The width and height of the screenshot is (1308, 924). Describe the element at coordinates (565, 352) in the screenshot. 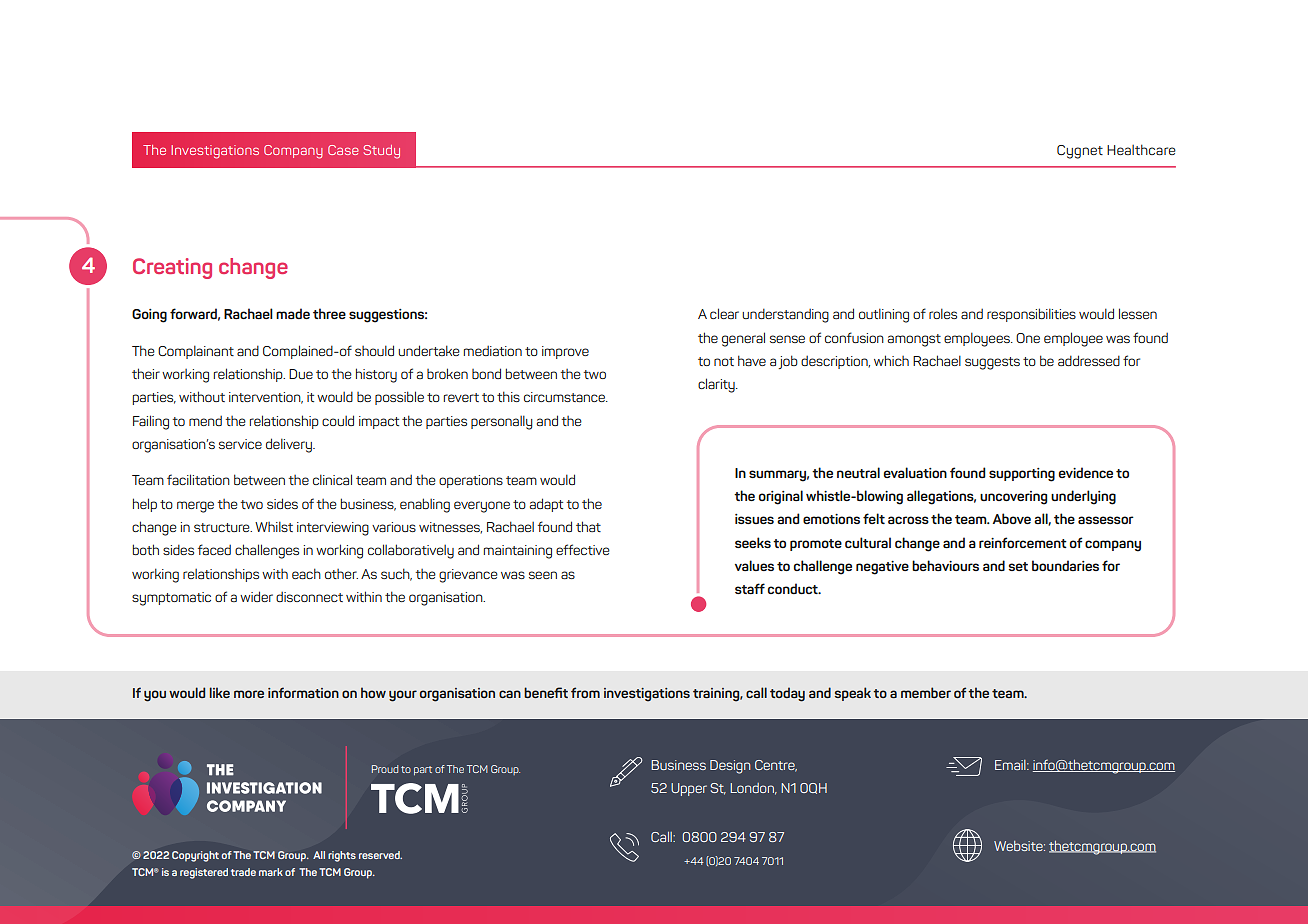

I see `improve` at that location.
